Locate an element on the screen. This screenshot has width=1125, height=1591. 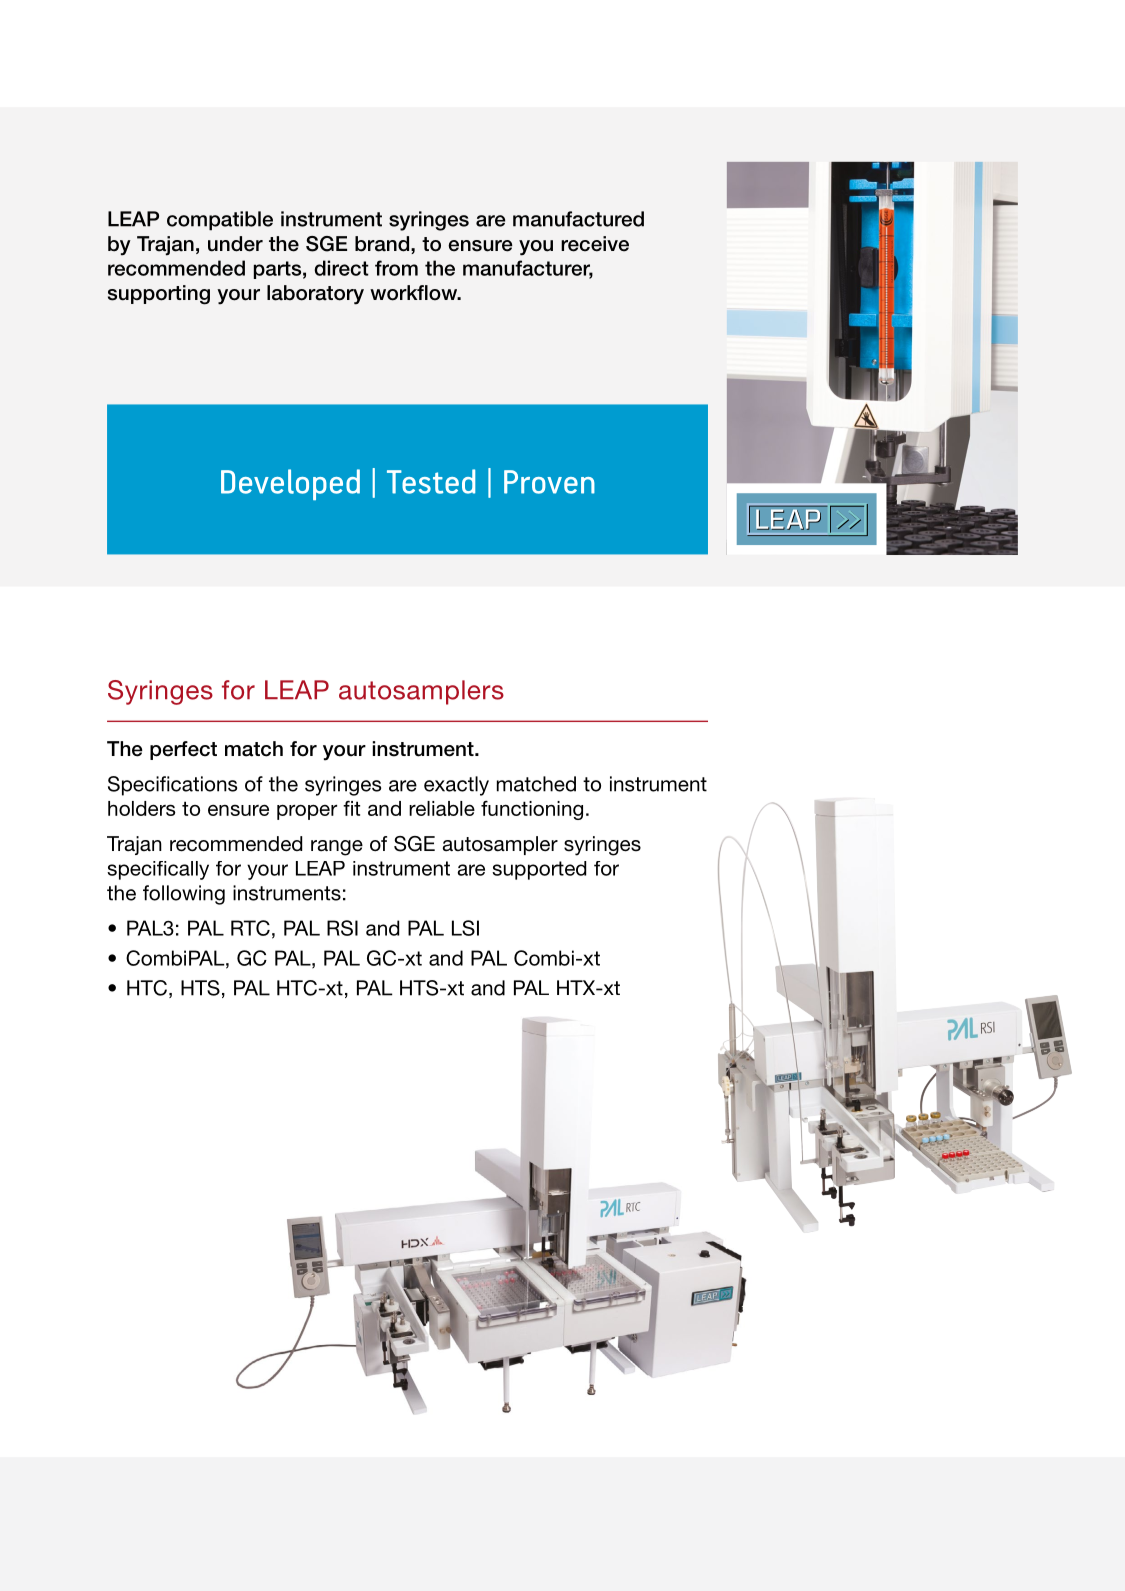
functioning is located at coordinates (532, 810).
